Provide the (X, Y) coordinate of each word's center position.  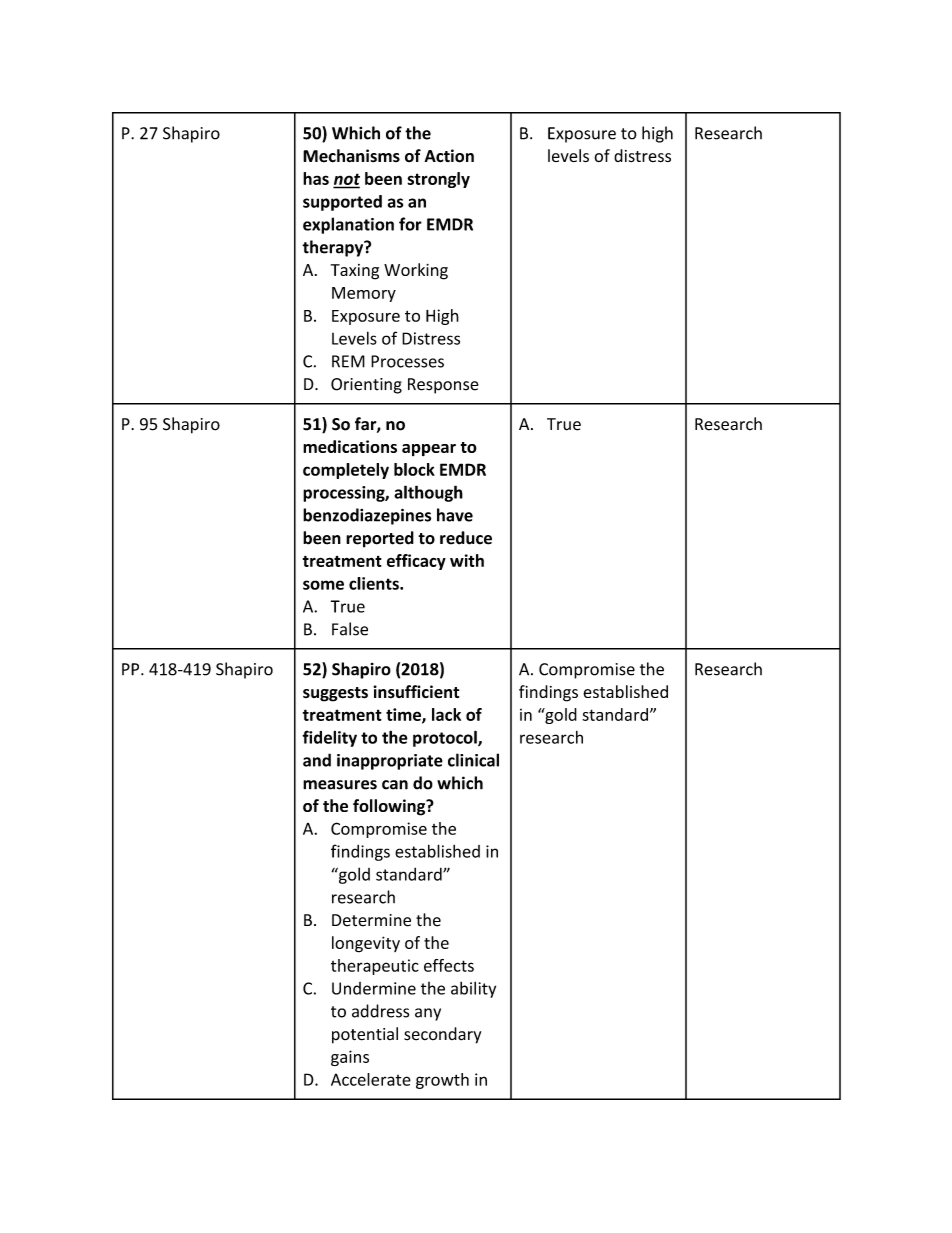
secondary (442, 1035)
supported (342, 203)
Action (449, 156)
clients (375, 583)
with (467, 560)
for (410, 224)
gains (350, 1058)
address (380, 1011)
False (350, 629)
